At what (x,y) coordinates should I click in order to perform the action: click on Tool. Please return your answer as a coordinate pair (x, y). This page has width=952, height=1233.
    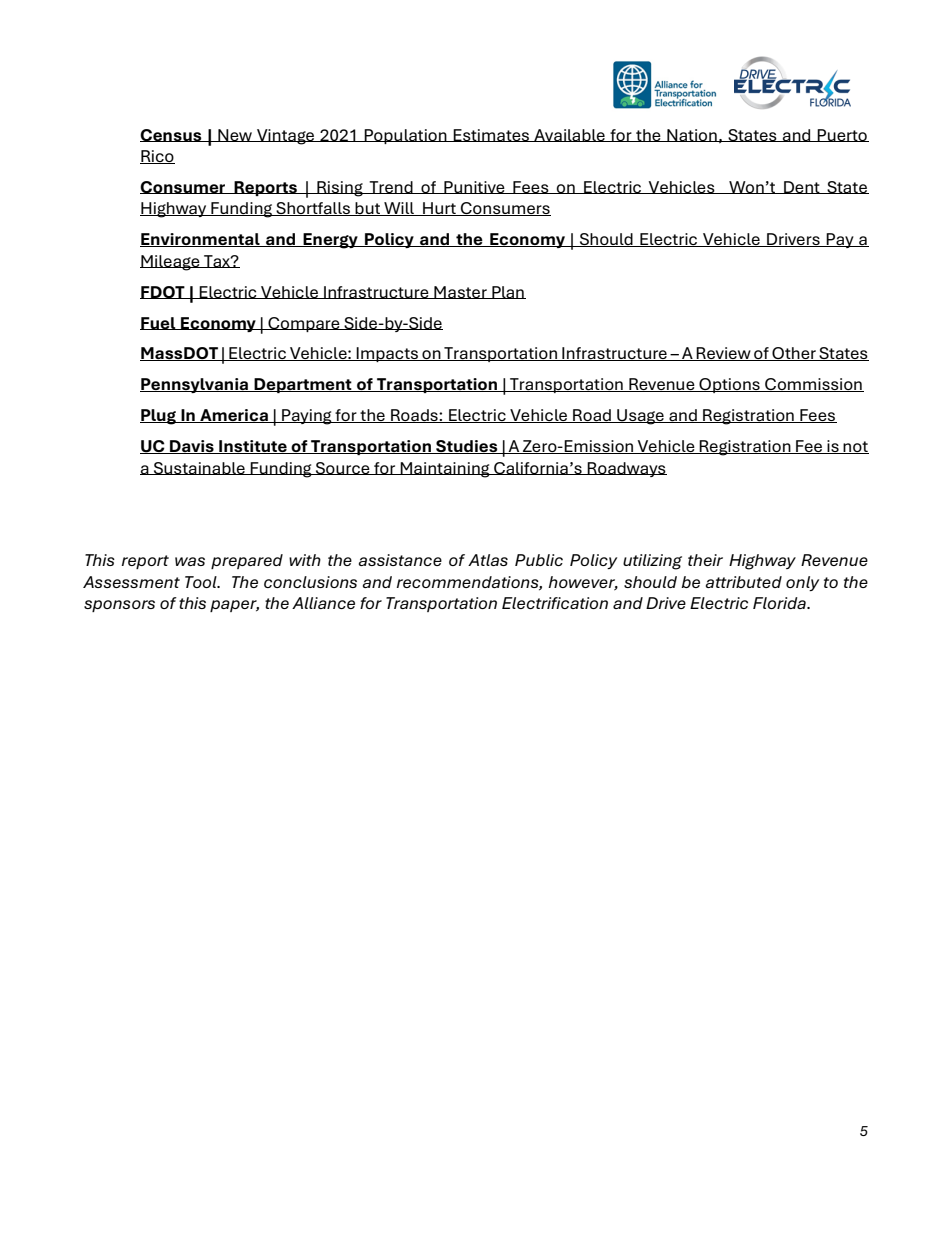
    Looking at the image, I should click on (202, 582).
